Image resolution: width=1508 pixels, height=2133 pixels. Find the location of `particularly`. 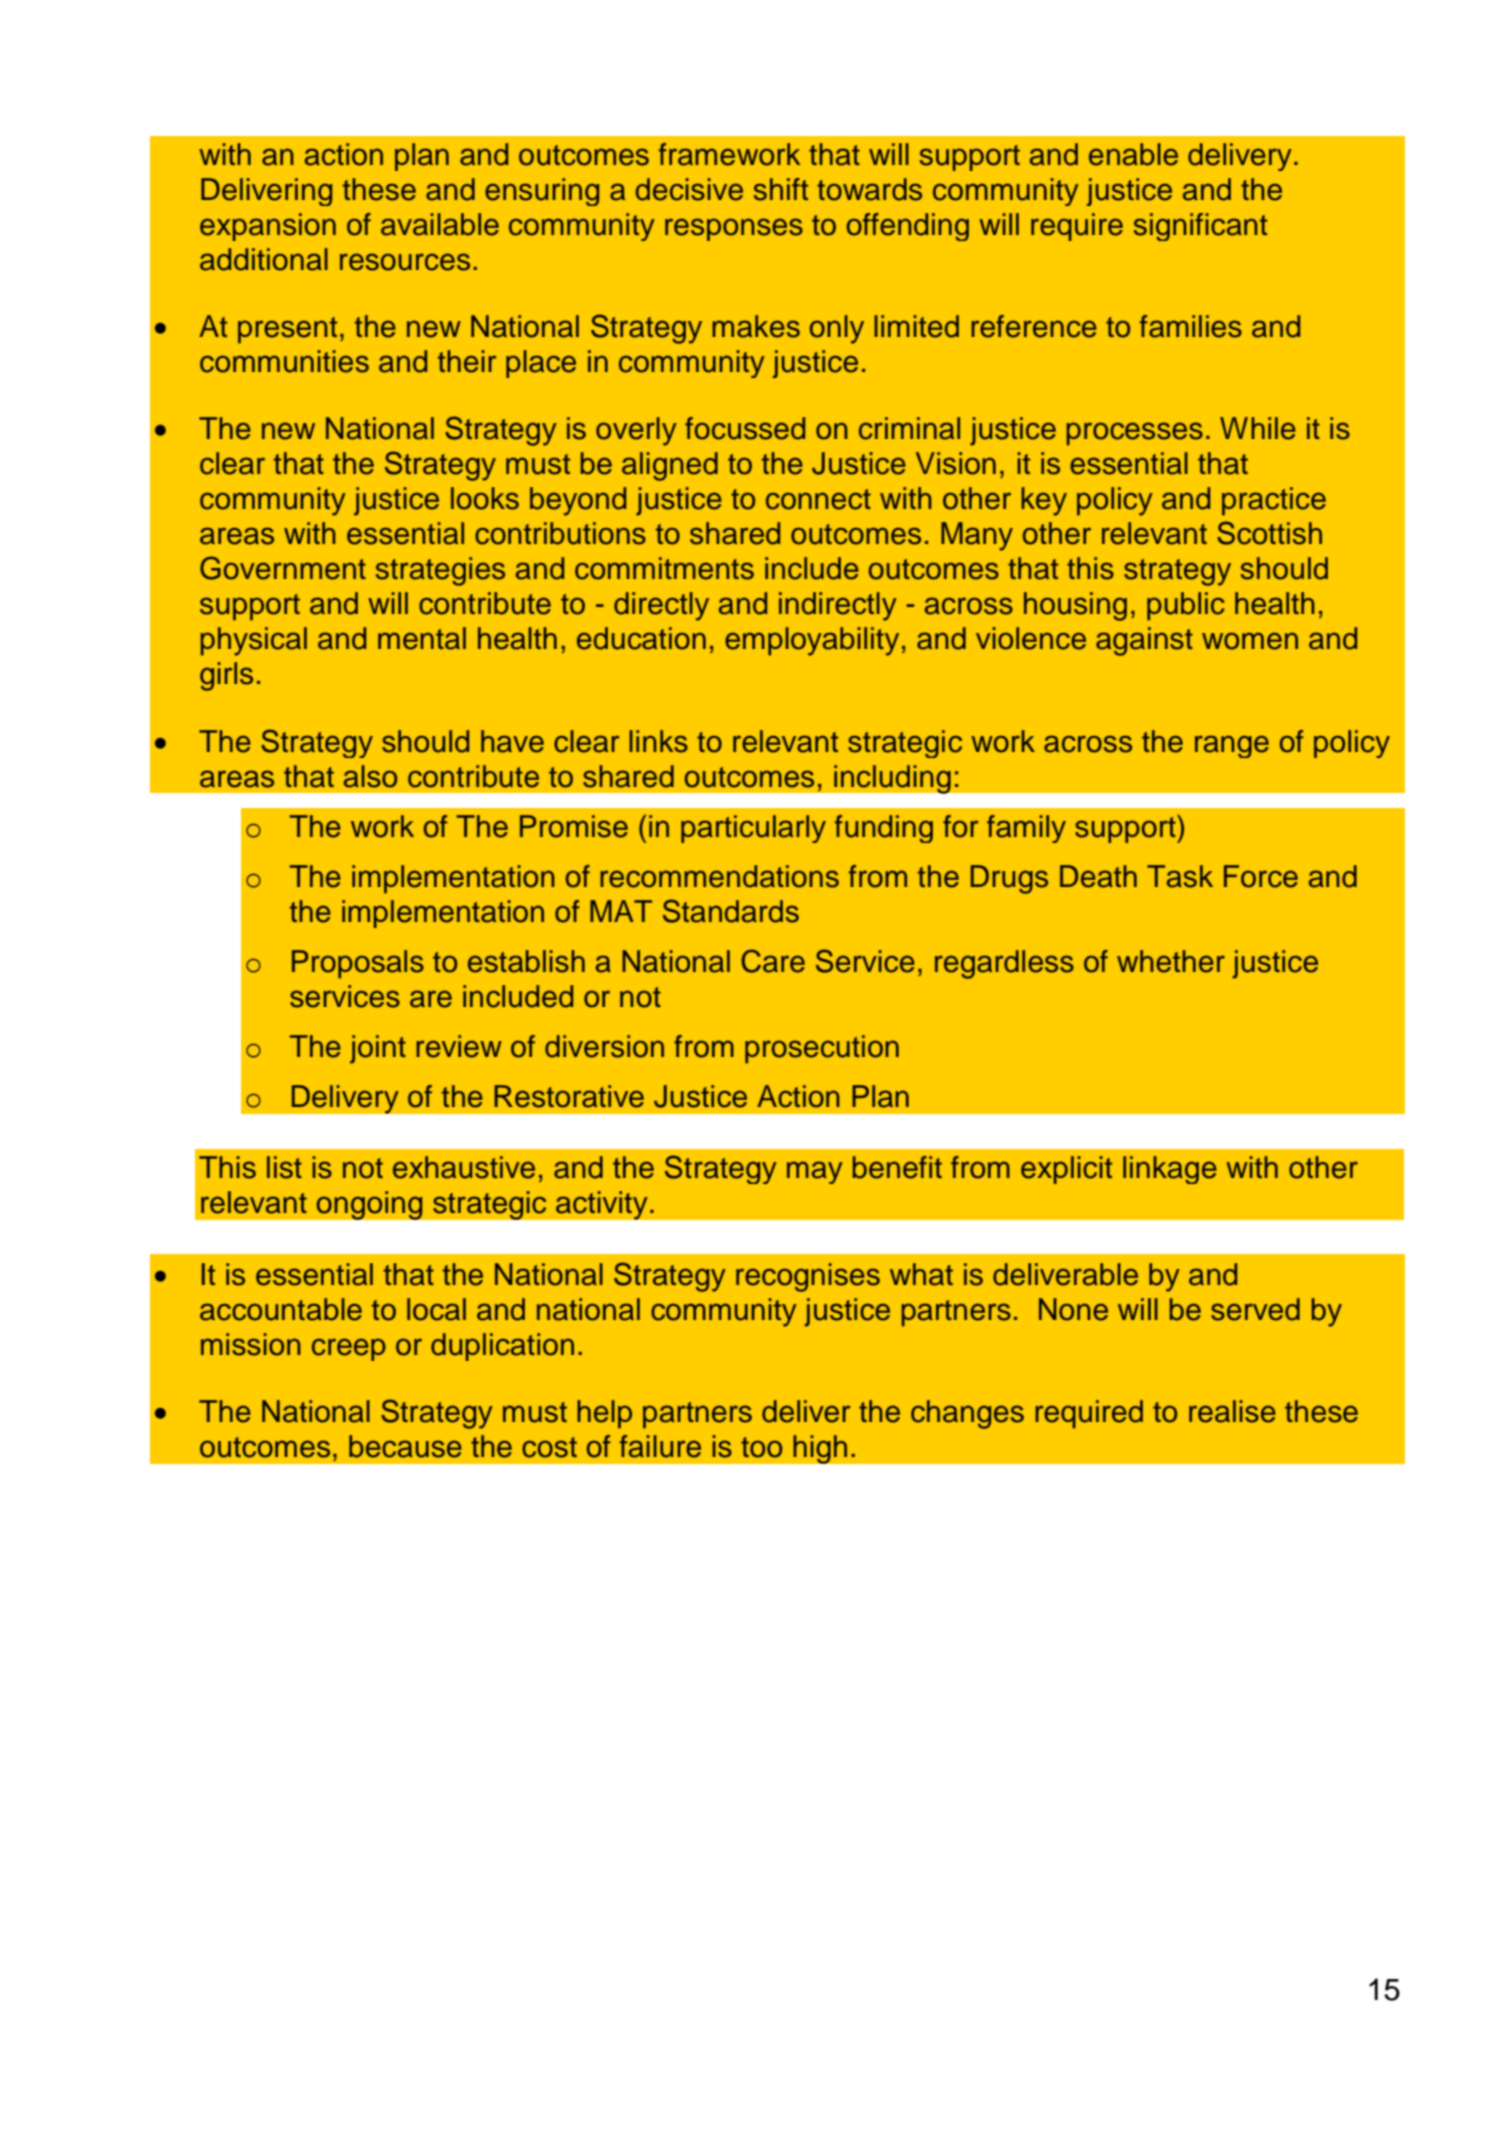

particularly is located at coordinates (753, 829).
